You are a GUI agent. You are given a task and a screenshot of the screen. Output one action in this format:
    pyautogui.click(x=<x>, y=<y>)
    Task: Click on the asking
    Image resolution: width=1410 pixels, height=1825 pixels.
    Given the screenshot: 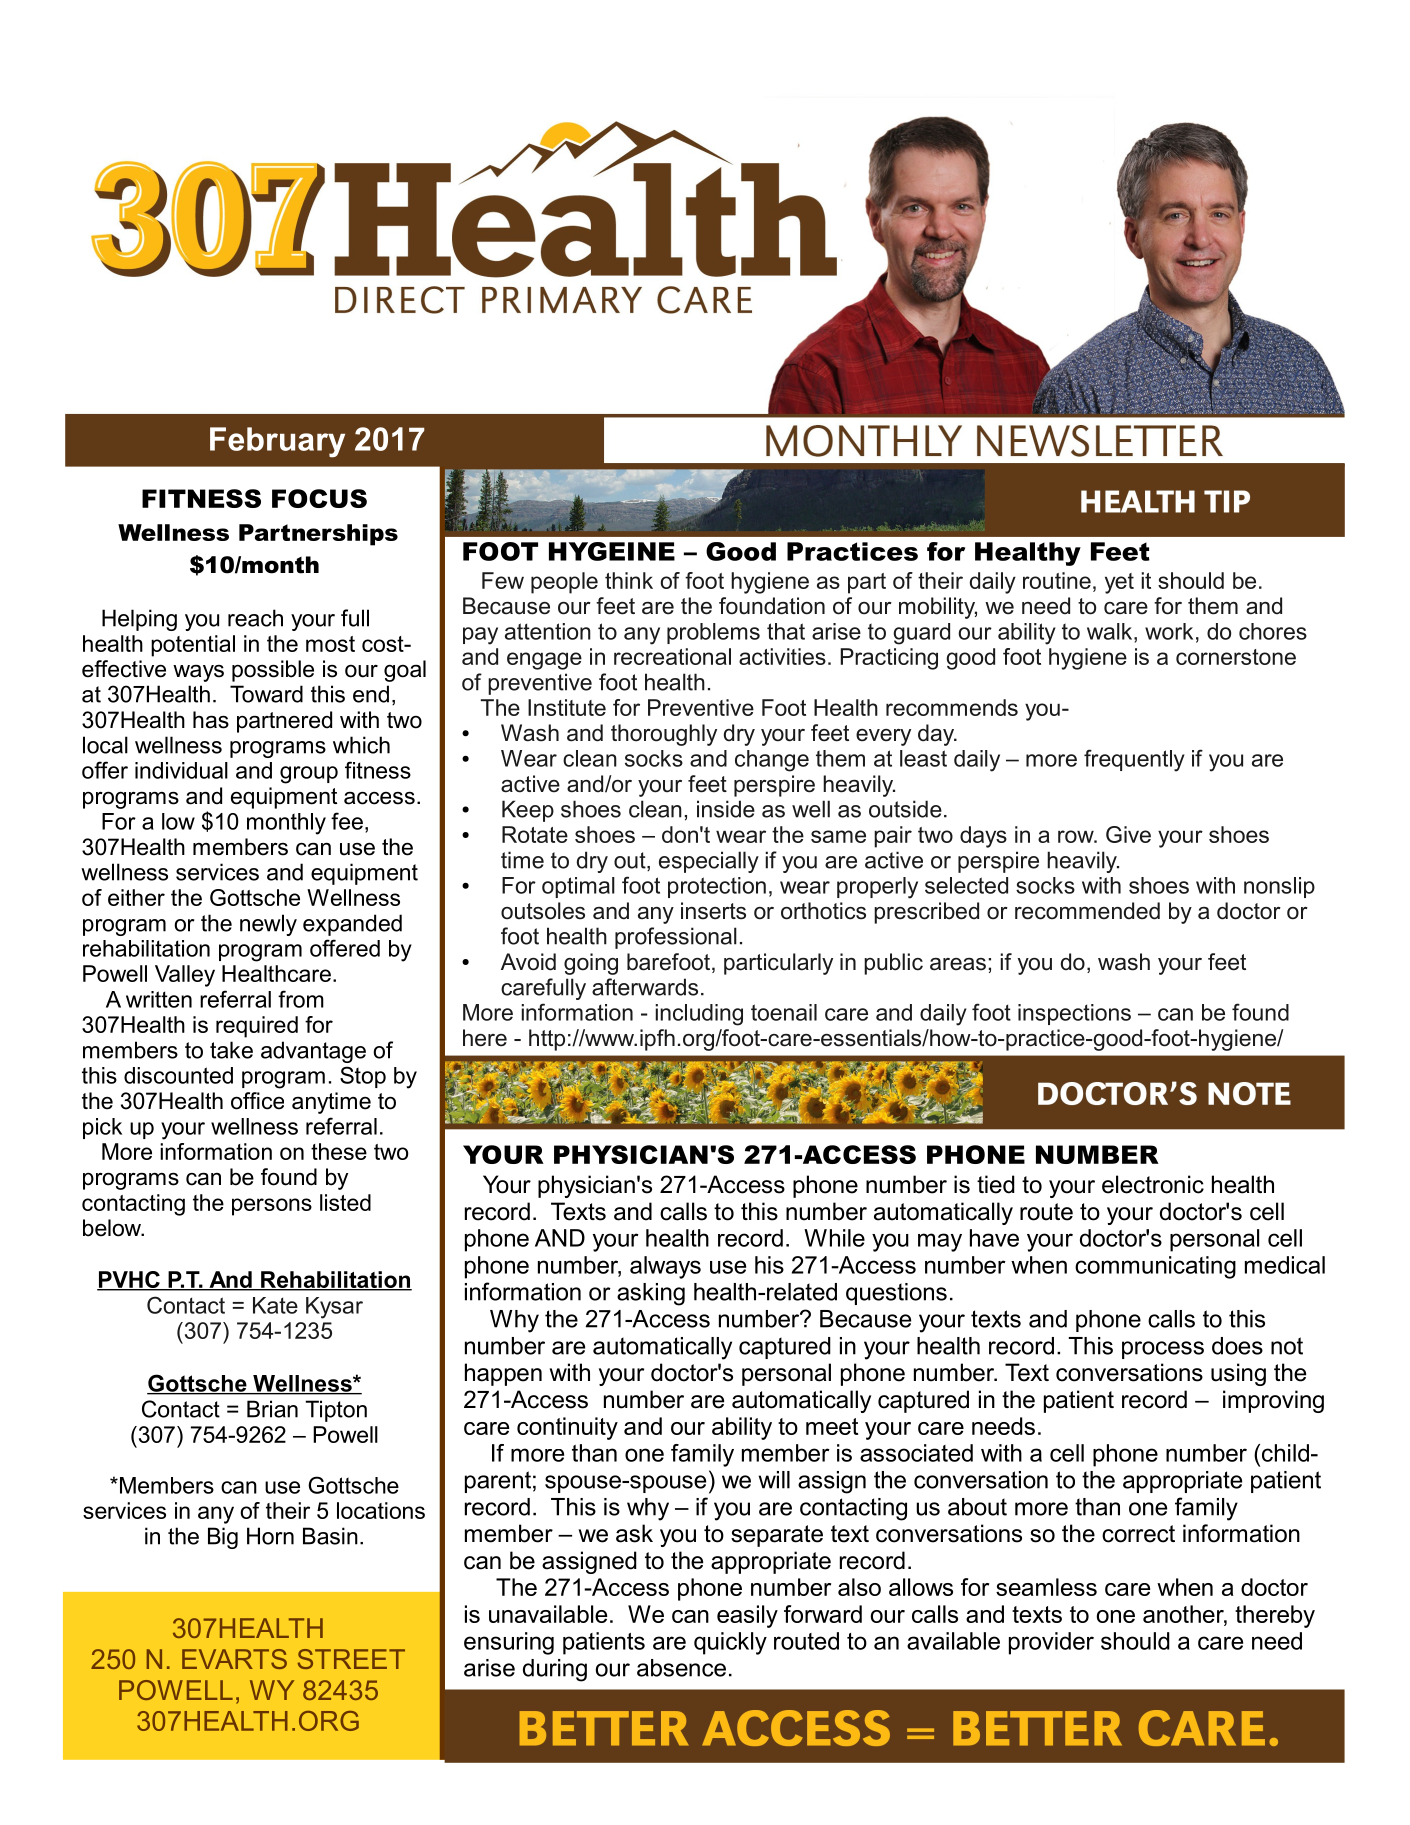 What is the action you would take?
    pyautogui.click(x=651, y=1294)
